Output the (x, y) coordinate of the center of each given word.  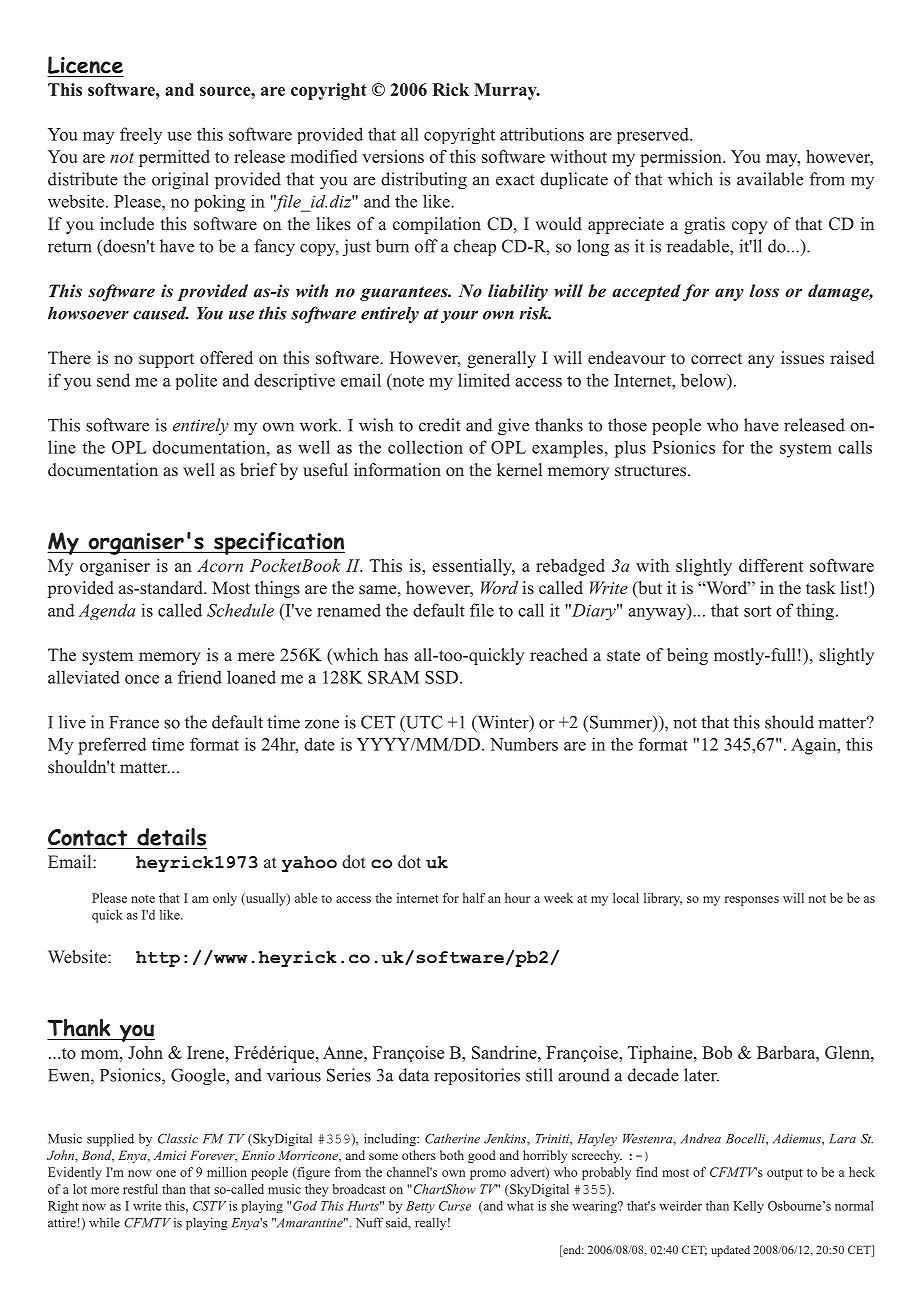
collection (425, 447)
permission (682, 158)
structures (650, 470)
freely (141, 135)
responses (752, 901)
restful (140, 1189)
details (171, 837)
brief (258, 469)
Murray (506, 91)
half (474, 898)
